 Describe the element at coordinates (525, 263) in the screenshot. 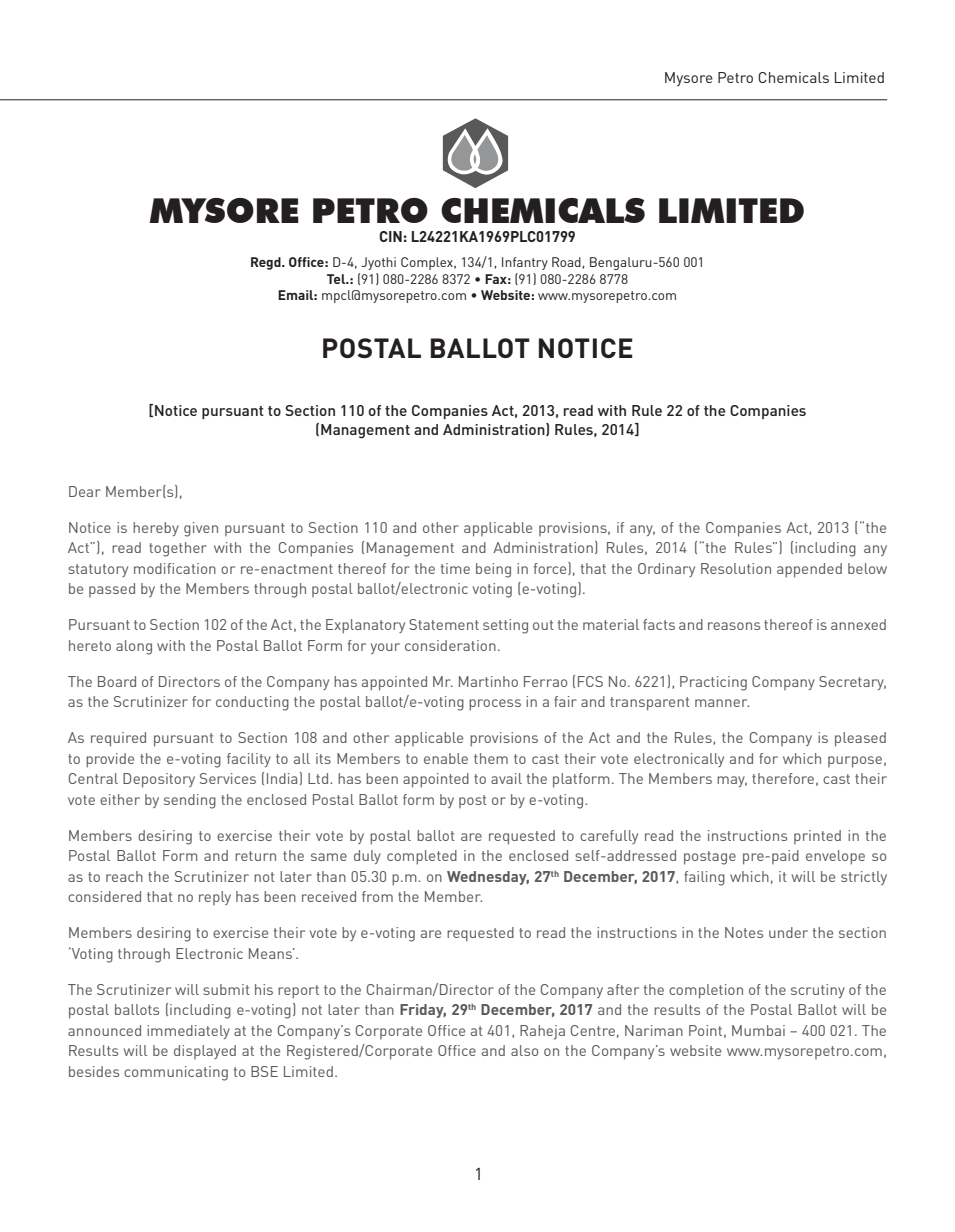

I see `Infantry` at that location.
